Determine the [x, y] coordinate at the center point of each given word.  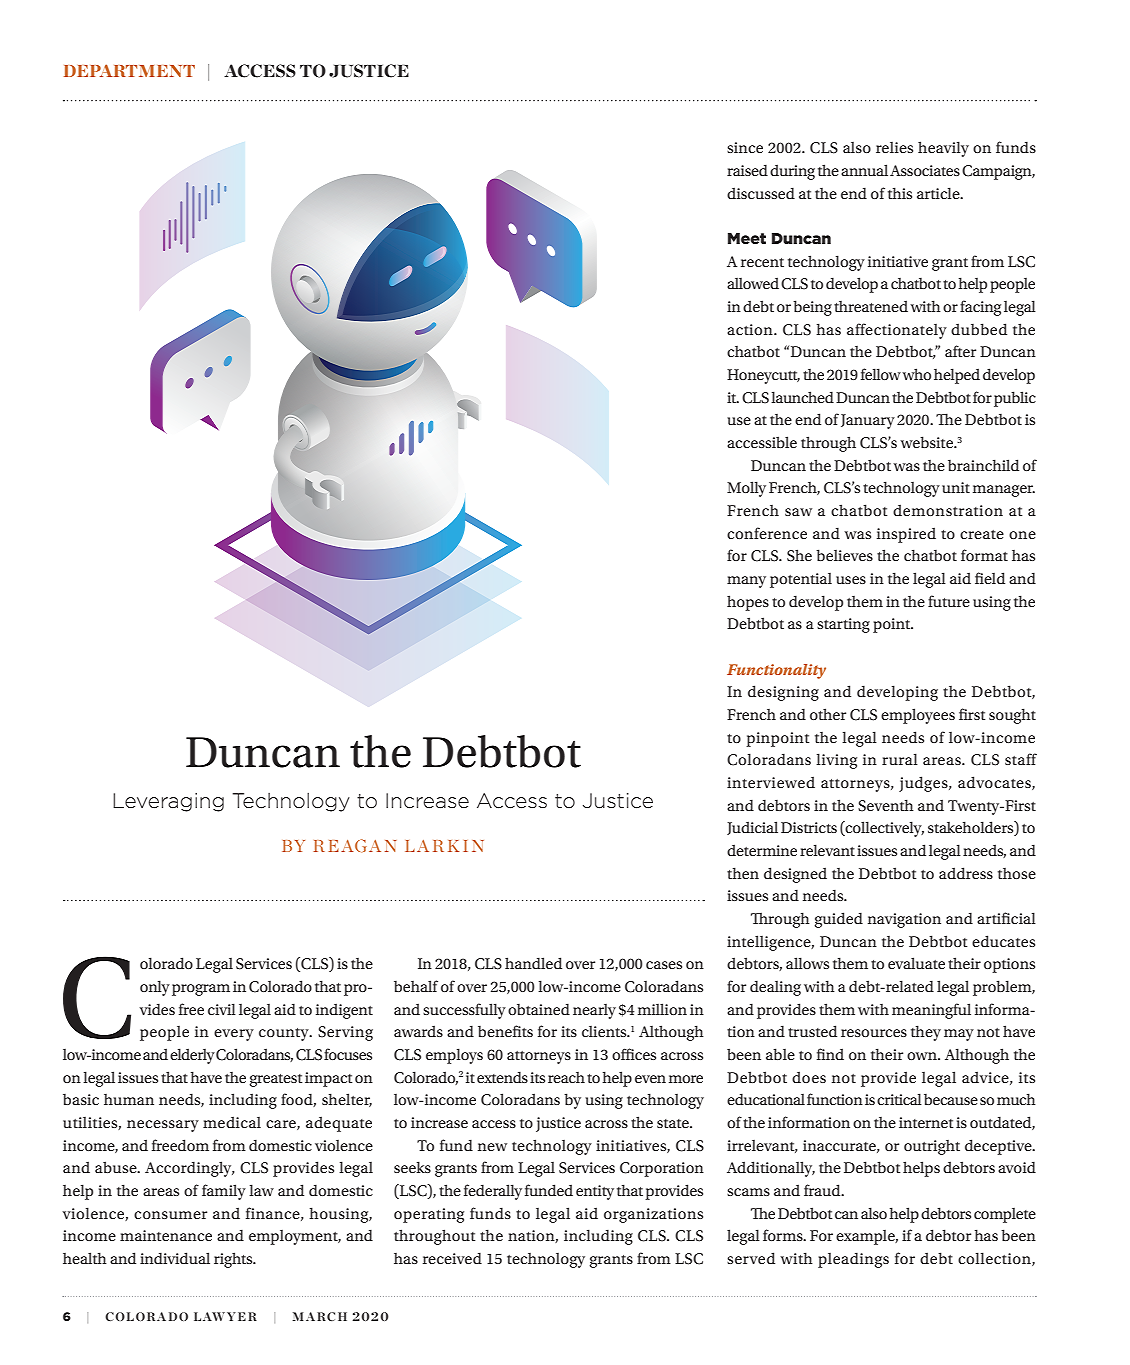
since [745, 147]
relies [894, 147]
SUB [244, 71]
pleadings [853, 1260]
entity [595, 1192]
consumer [170, 1215]
